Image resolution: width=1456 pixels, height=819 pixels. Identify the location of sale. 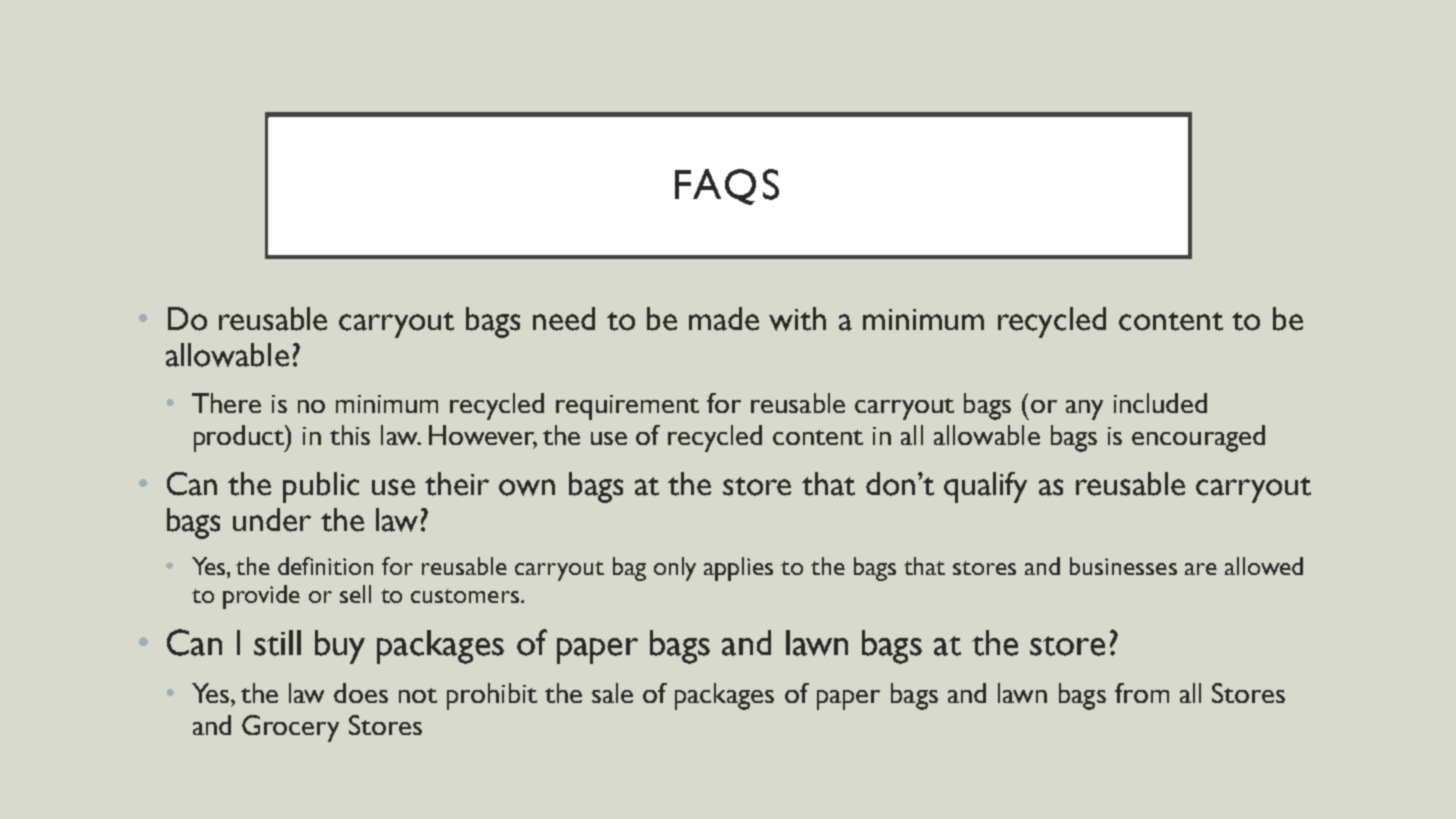
(612, 693).
